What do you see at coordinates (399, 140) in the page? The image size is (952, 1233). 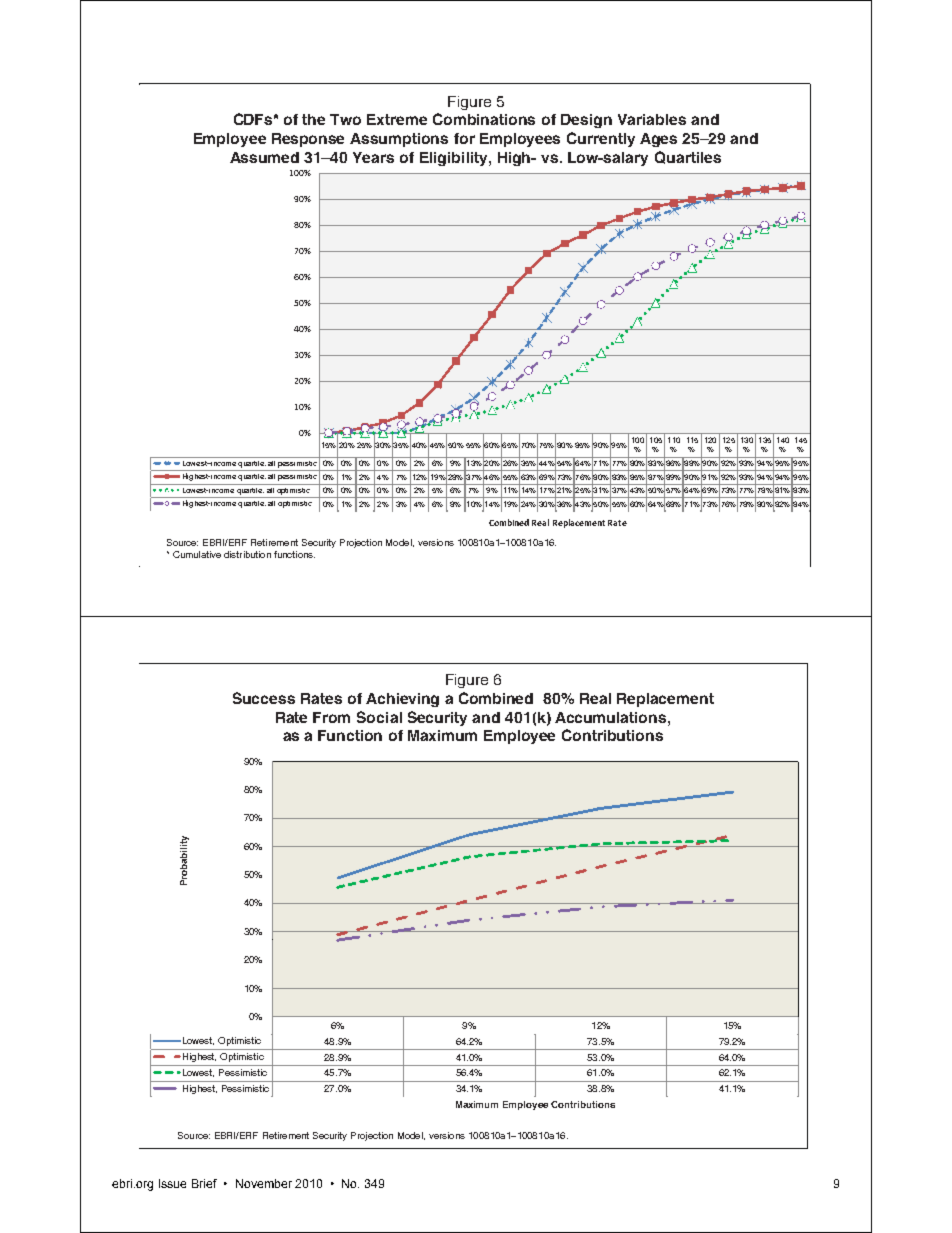 I see `Assumptions` at bounding box center [399, 140].
